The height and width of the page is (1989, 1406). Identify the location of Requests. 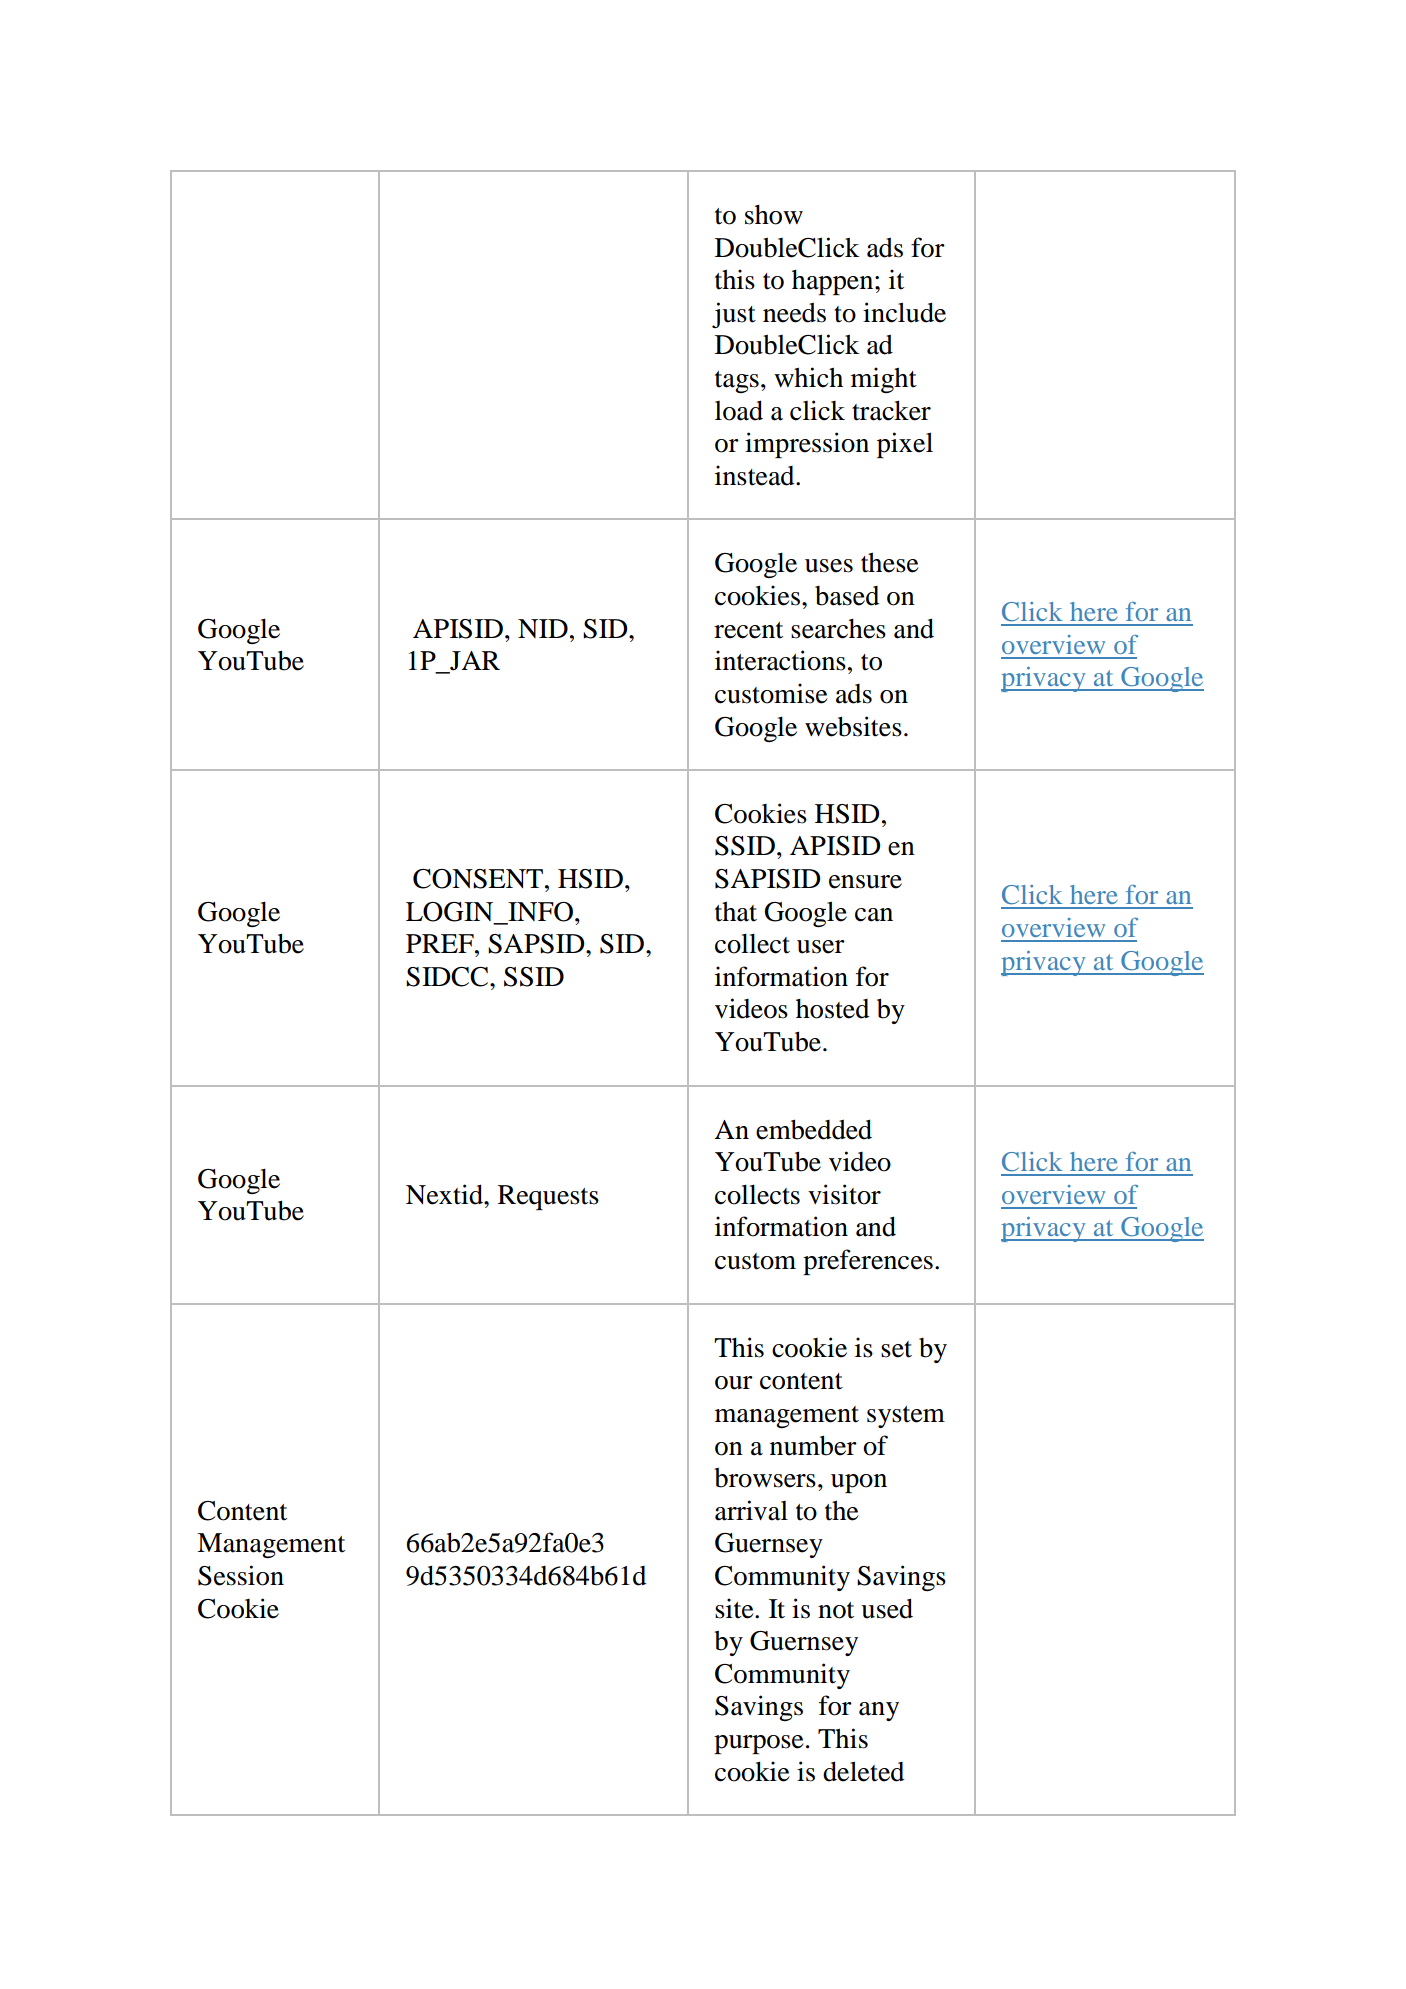
(548, 1197).
